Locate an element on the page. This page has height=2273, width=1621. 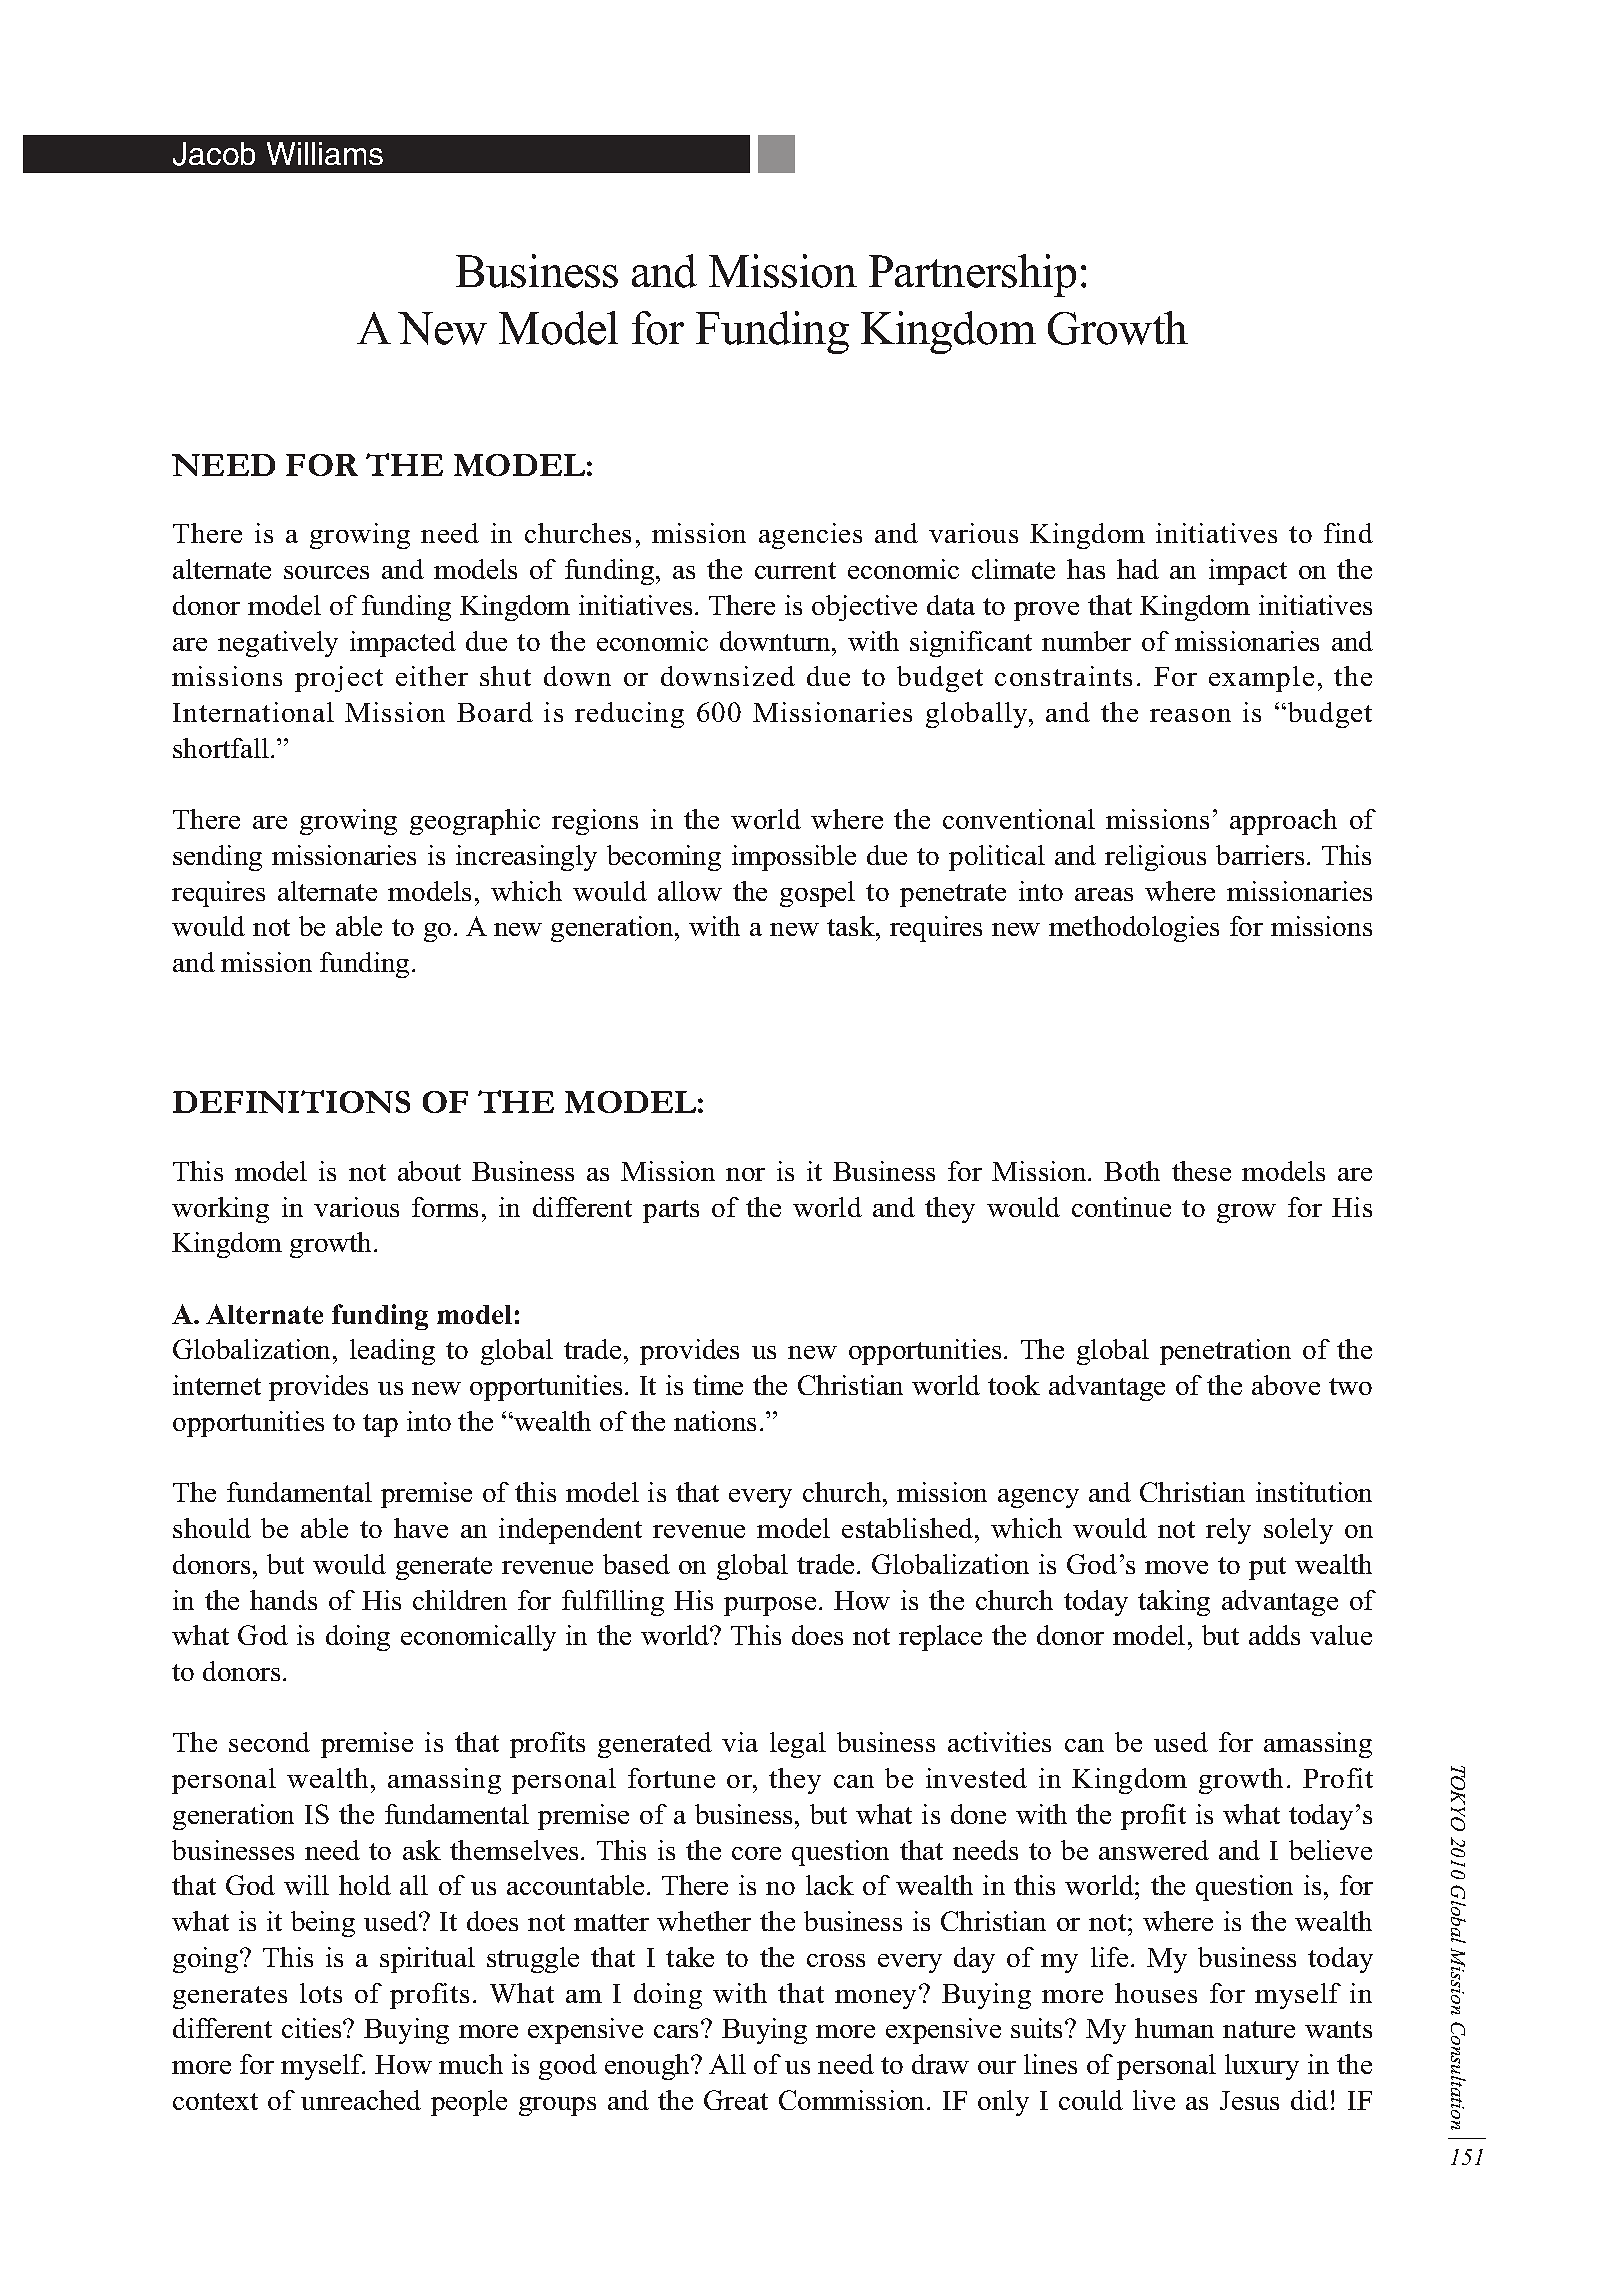
these is located at coordinates (1201, 1171).
